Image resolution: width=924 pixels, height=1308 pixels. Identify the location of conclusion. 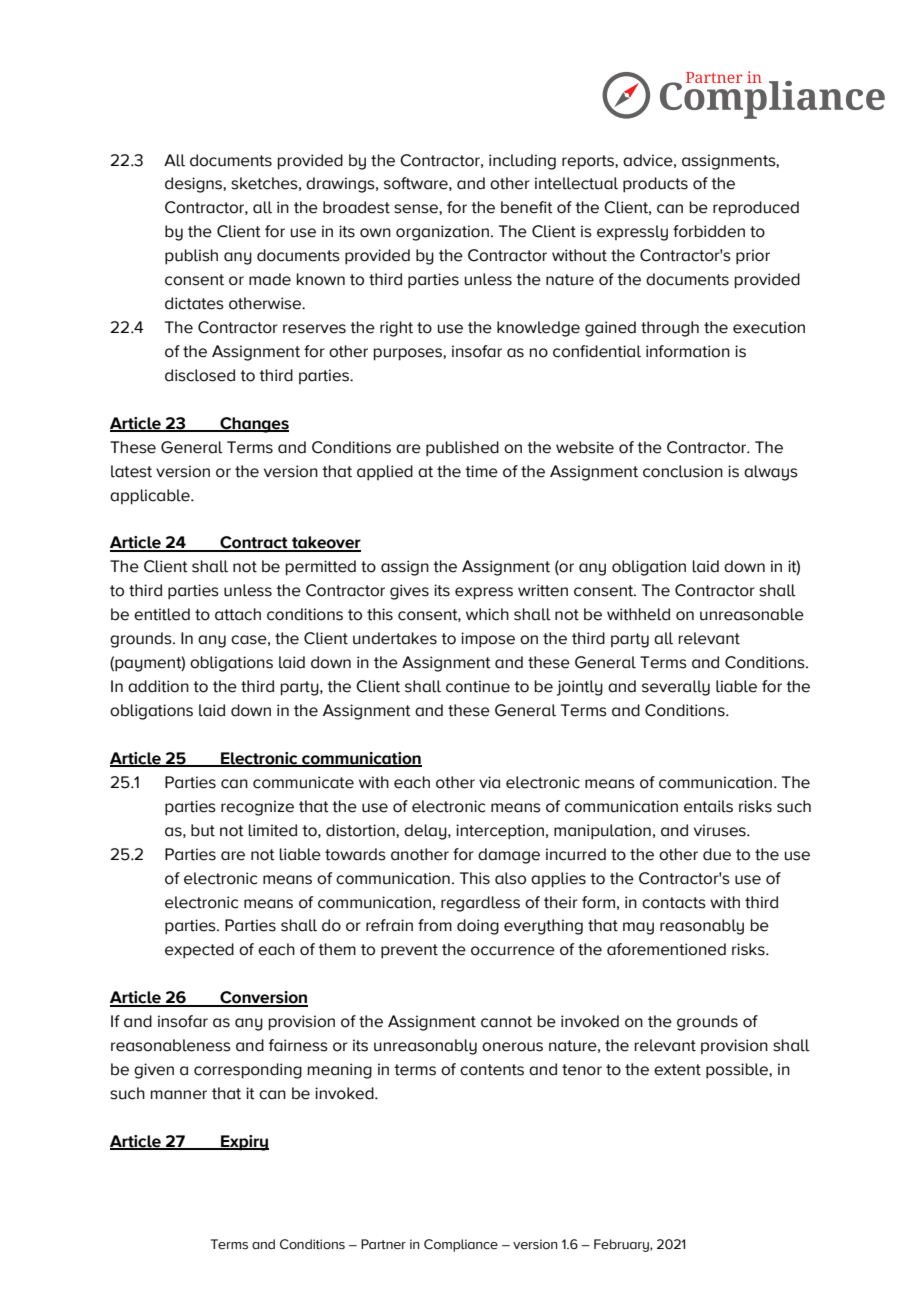
(683, 471).
